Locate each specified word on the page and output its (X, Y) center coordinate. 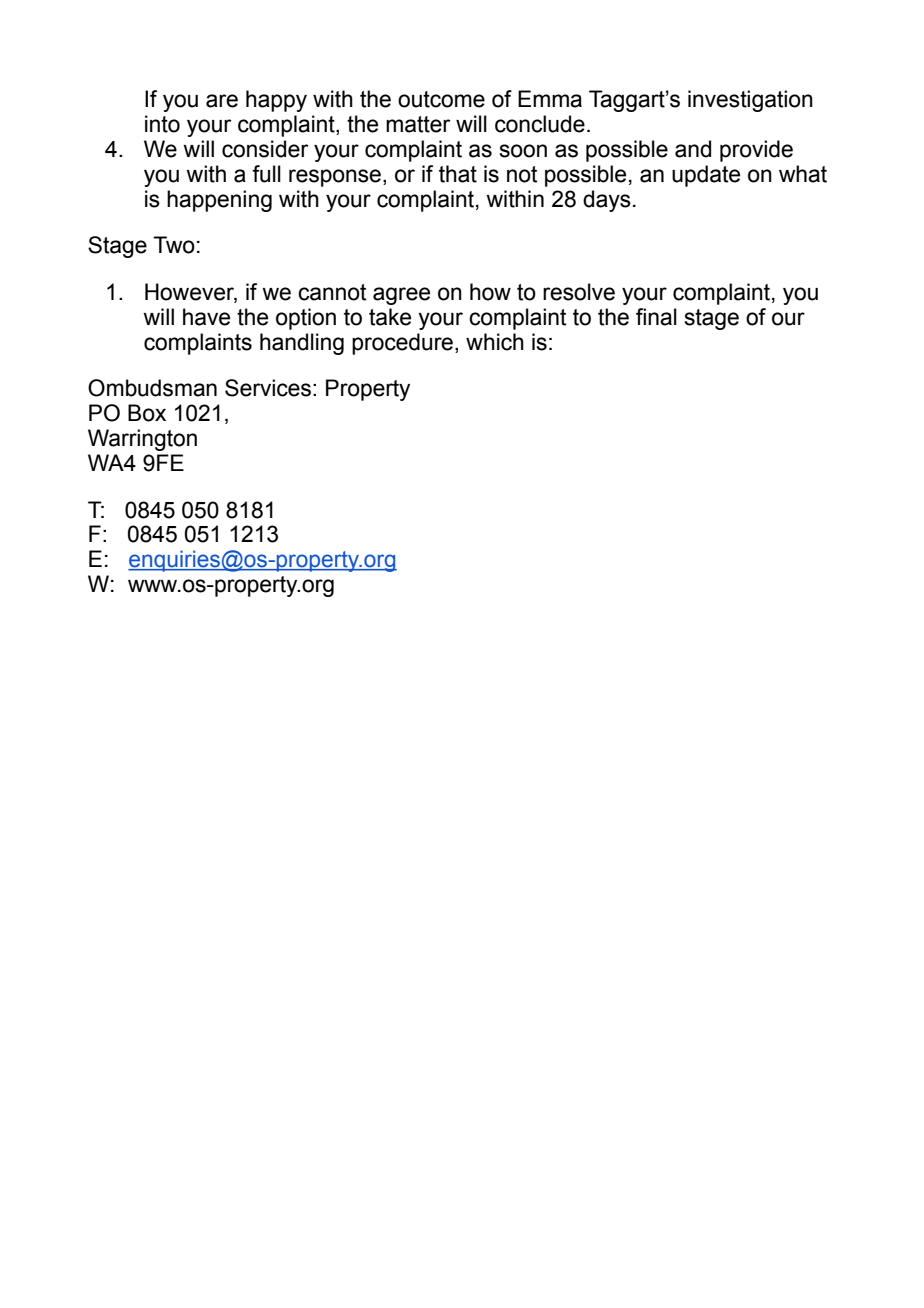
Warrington (142, 440)
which (495, 342)
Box (147, 413)
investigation (750, 101)
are (222, 101)
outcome (441, 99)
